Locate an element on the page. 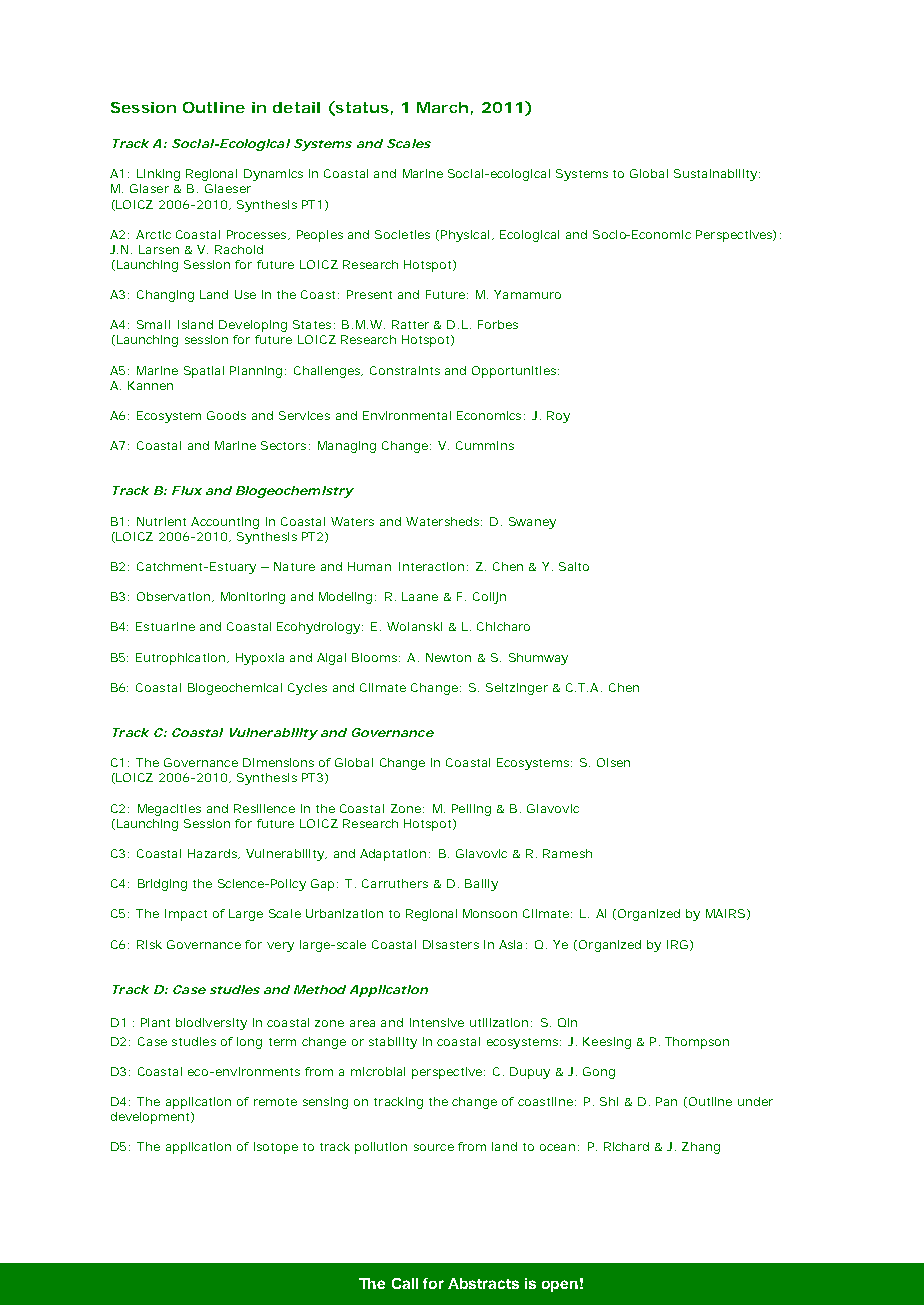  Olsen is located at coordinates (613, 762).
